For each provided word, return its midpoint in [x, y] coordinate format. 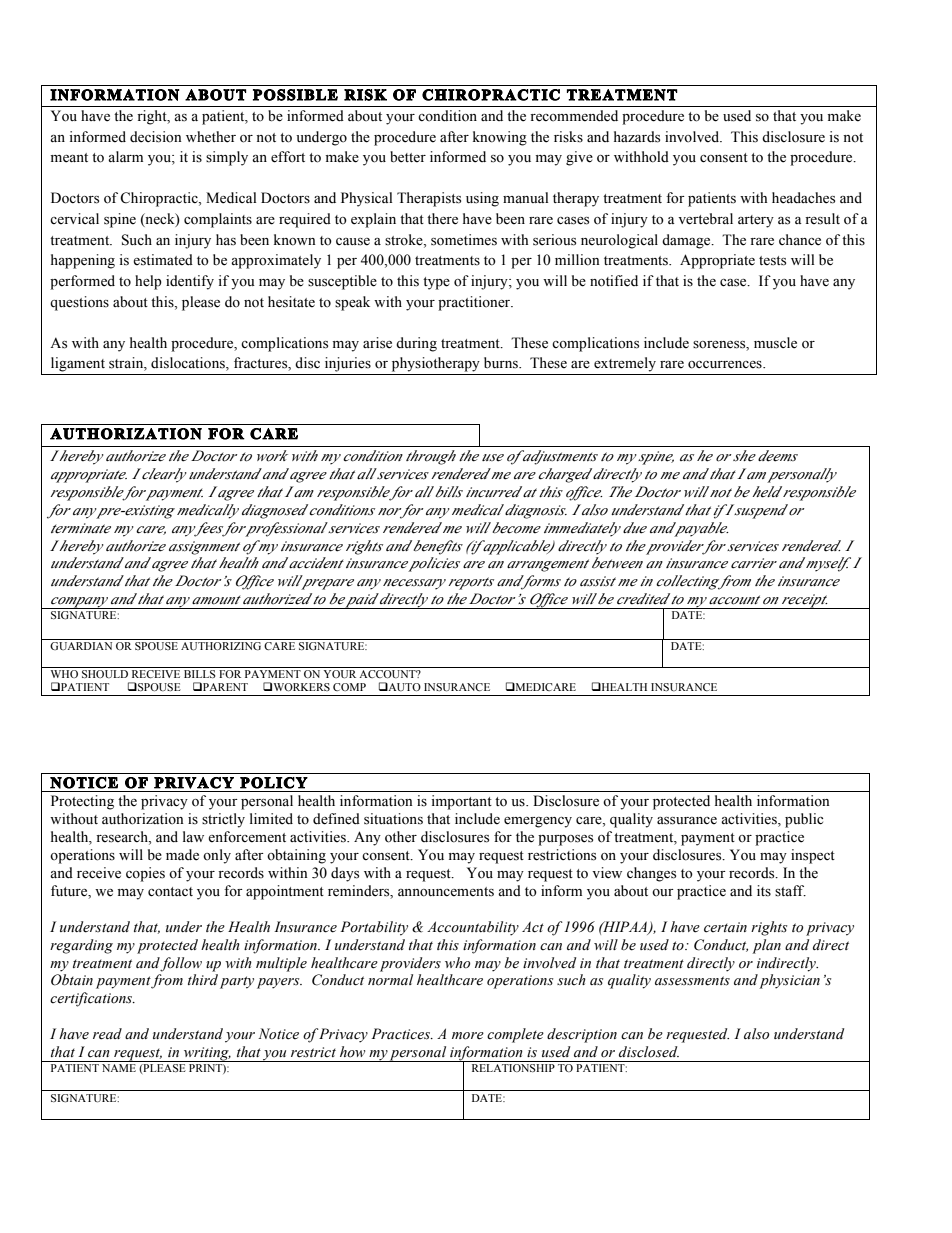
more [468, 1036]
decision [156, 137]
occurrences [726, 365]
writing [206, 1054]
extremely [625, 364]
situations [393, 819]
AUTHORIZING [221, 646]
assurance [687, 821]
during [416, 344]
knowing [500, 138]
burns [502, 363]
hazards [637, 137]
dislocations [189, 364]
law [193, 836]
